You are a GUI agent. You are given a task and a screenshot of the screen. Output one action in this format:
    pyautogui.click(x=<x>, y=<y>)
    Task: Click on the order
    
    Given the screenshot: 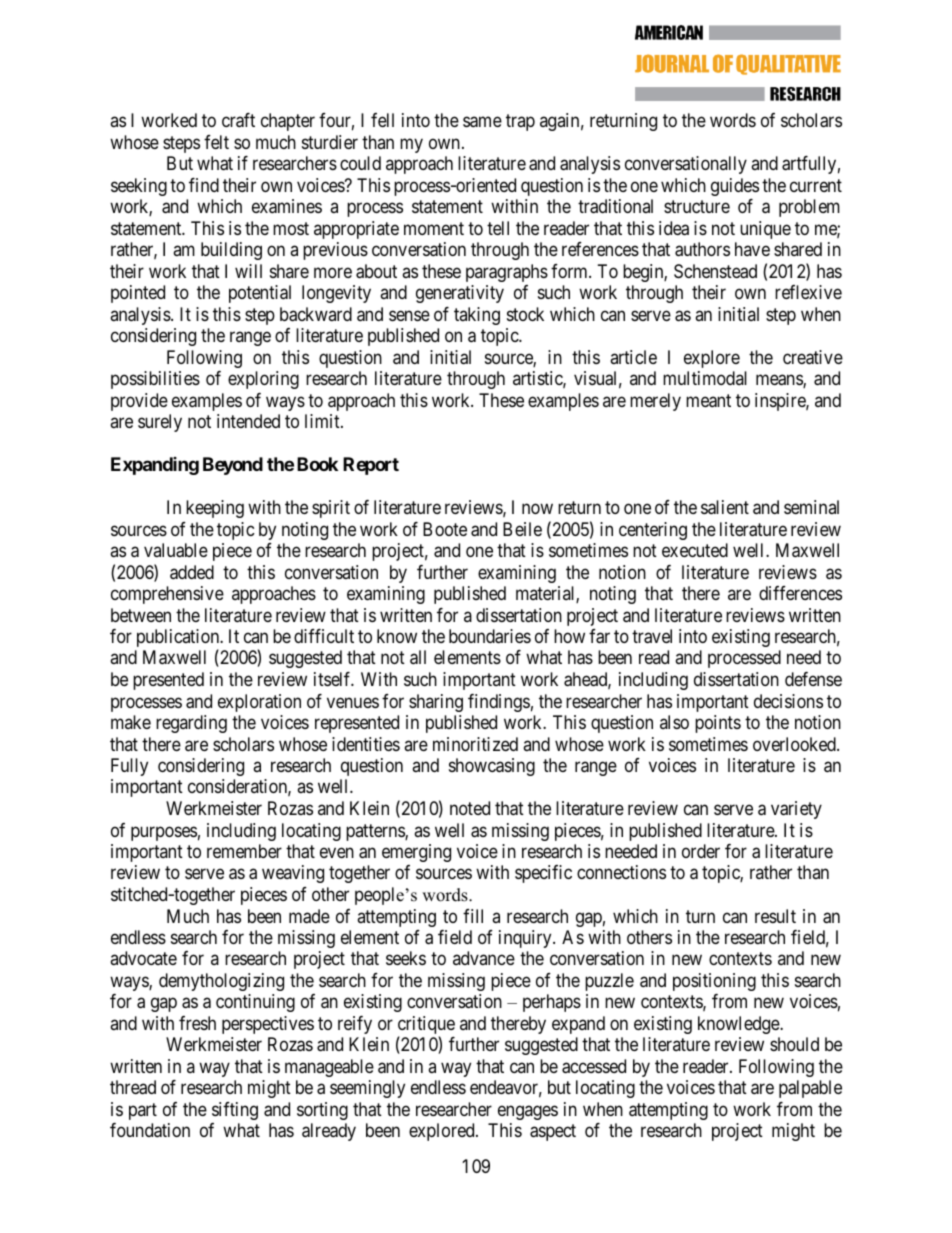 What is the action you would take?
    pyautogui.click(x=701, y=851)
